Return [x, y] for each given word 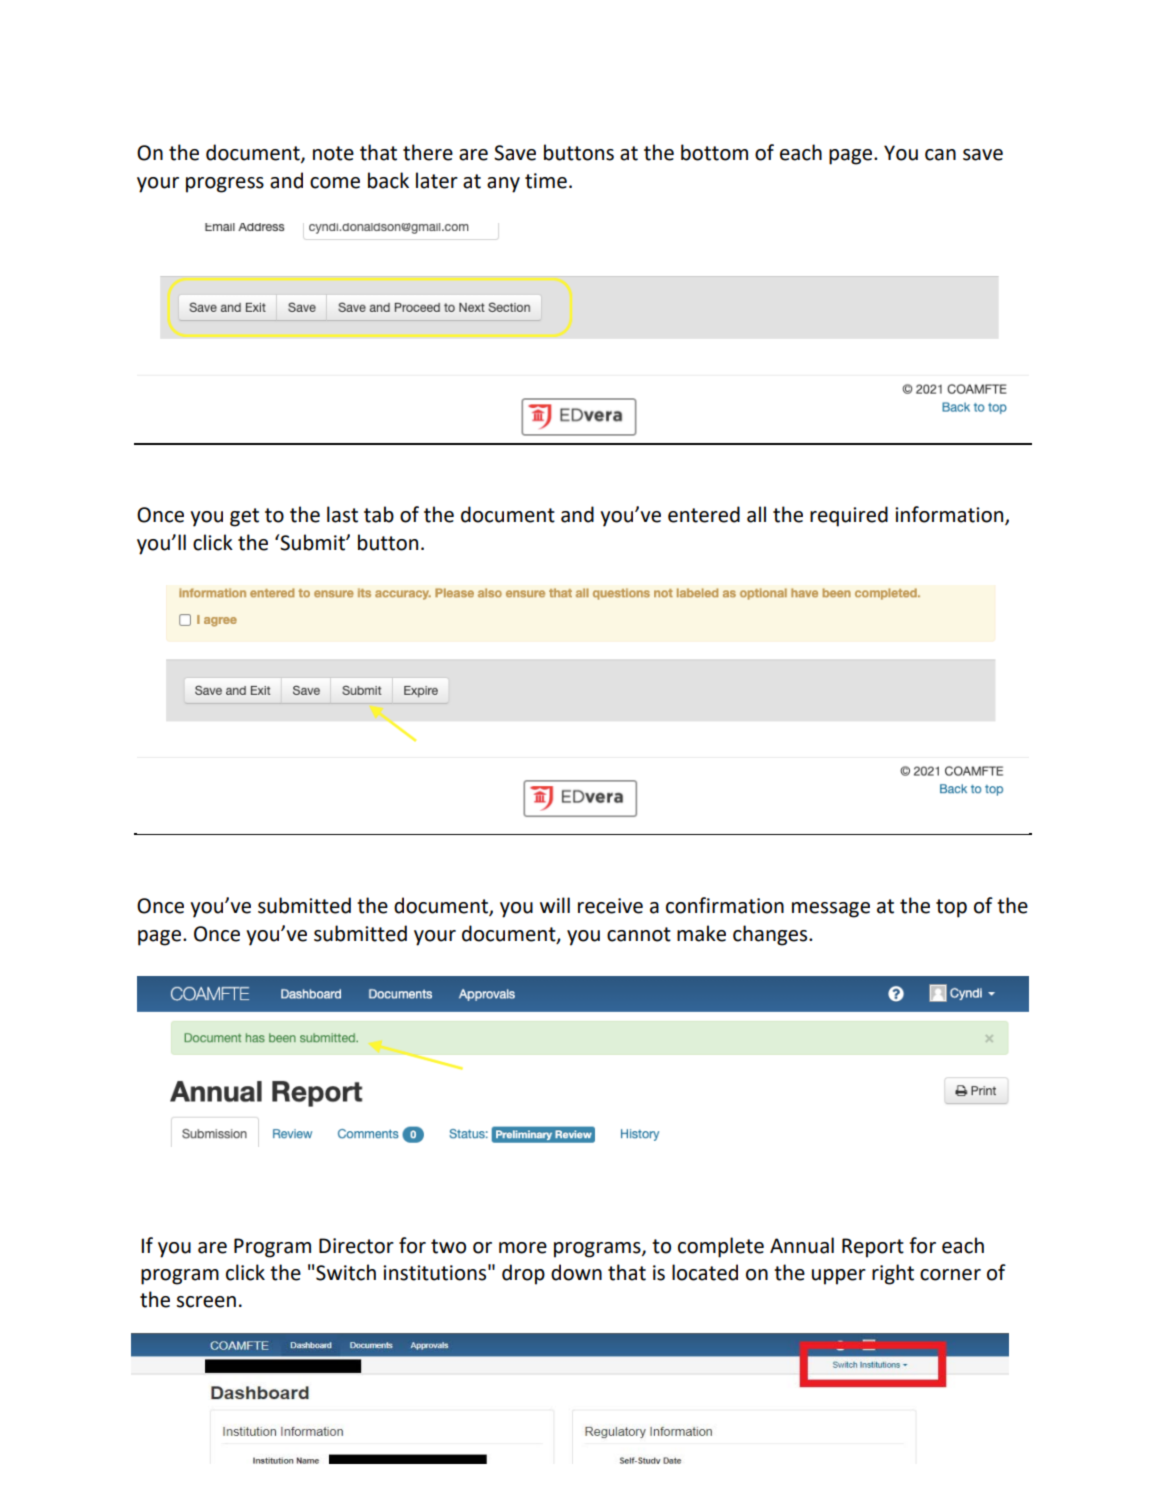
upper [839, 1277]
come [335, 183]
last [342, 514]
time [546, 181]
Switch [346, 1272]
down [576, 1272]
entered [704, 514]
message [831, 910]
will [555, 905]
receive [610, 906]
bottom [714, 152]
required [849, 516]
